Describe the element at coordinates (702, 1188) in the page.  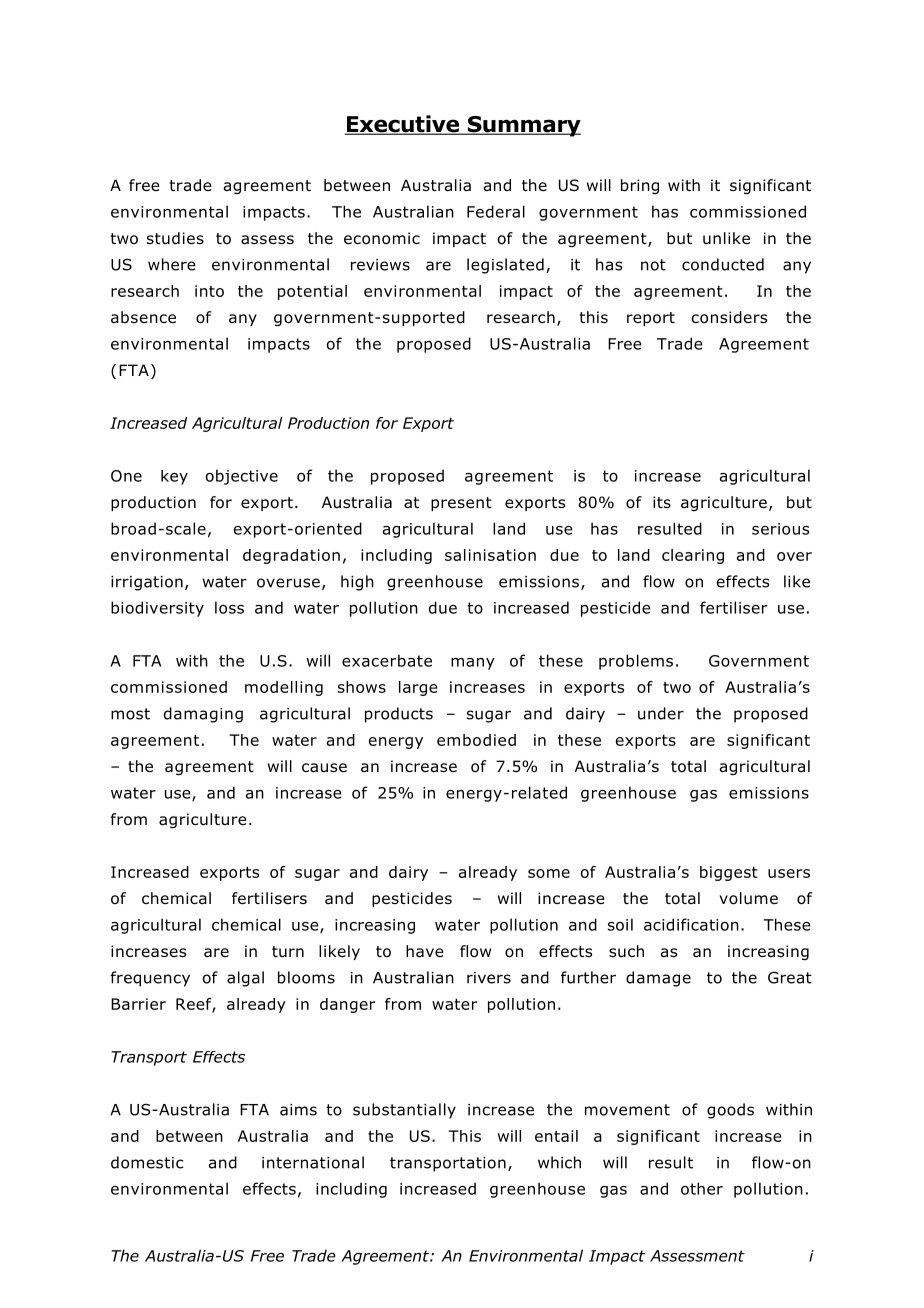
I see `other` at that location.
